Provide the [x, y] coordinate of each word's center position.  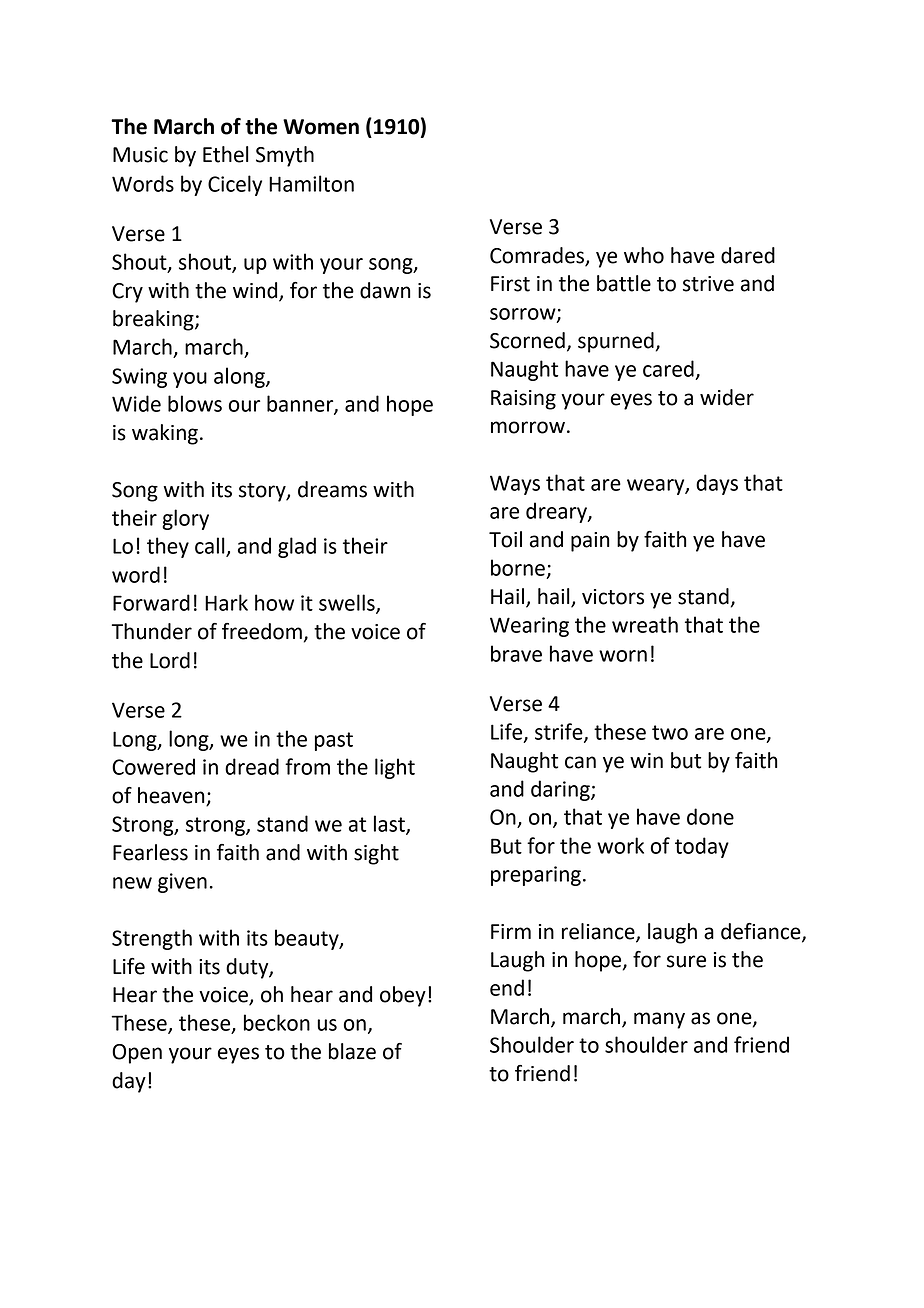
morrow [528, 427]
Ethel [226, 154]
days [717, 484]
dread [252, 766]
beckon [277, 1022]
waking [165, 434]
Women [321, 127]
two [670, 732]
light [395, 768]
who [644, 255]
